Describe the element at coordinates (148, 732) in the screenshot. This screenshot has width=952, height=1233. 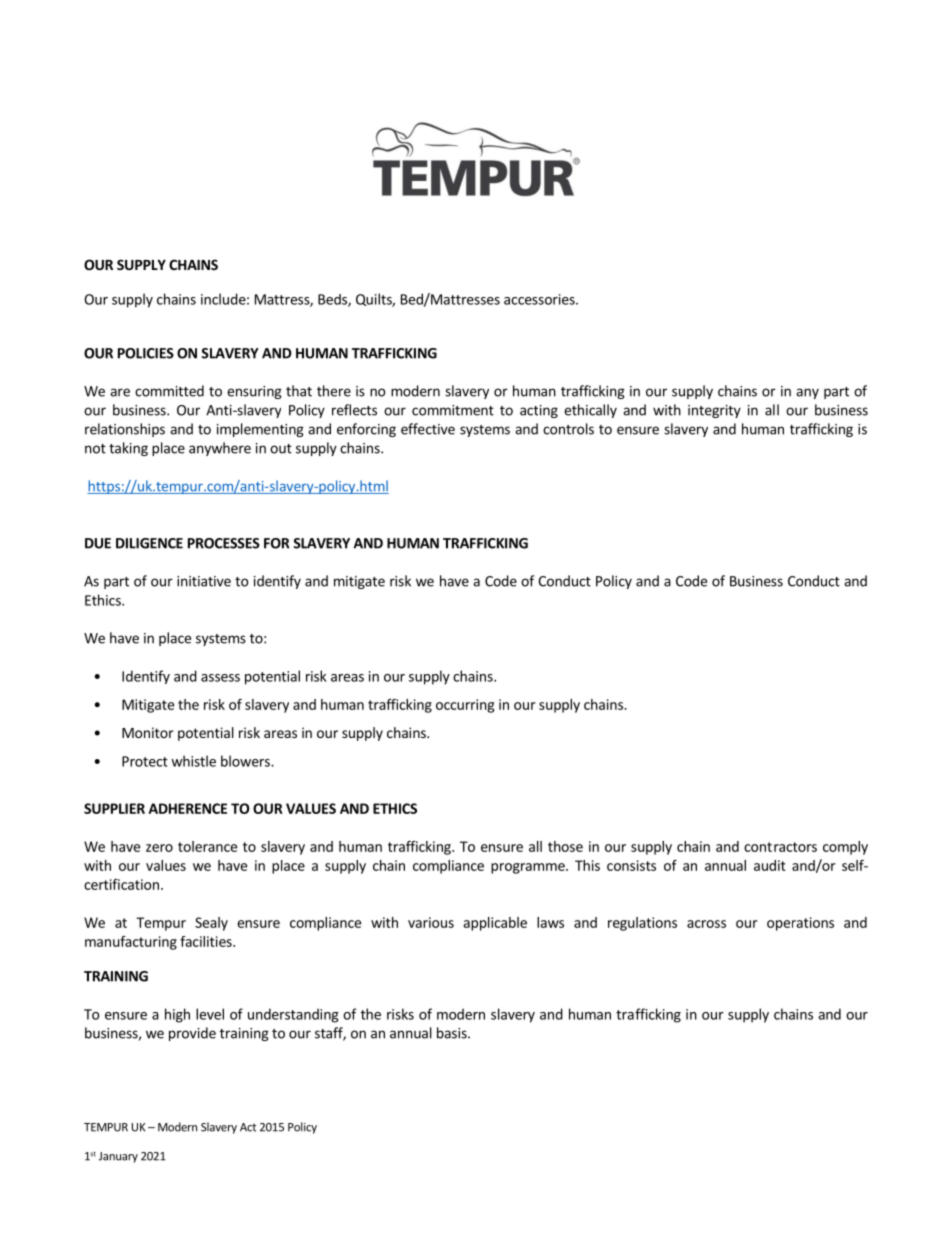
I see `Monitor` at that location.
